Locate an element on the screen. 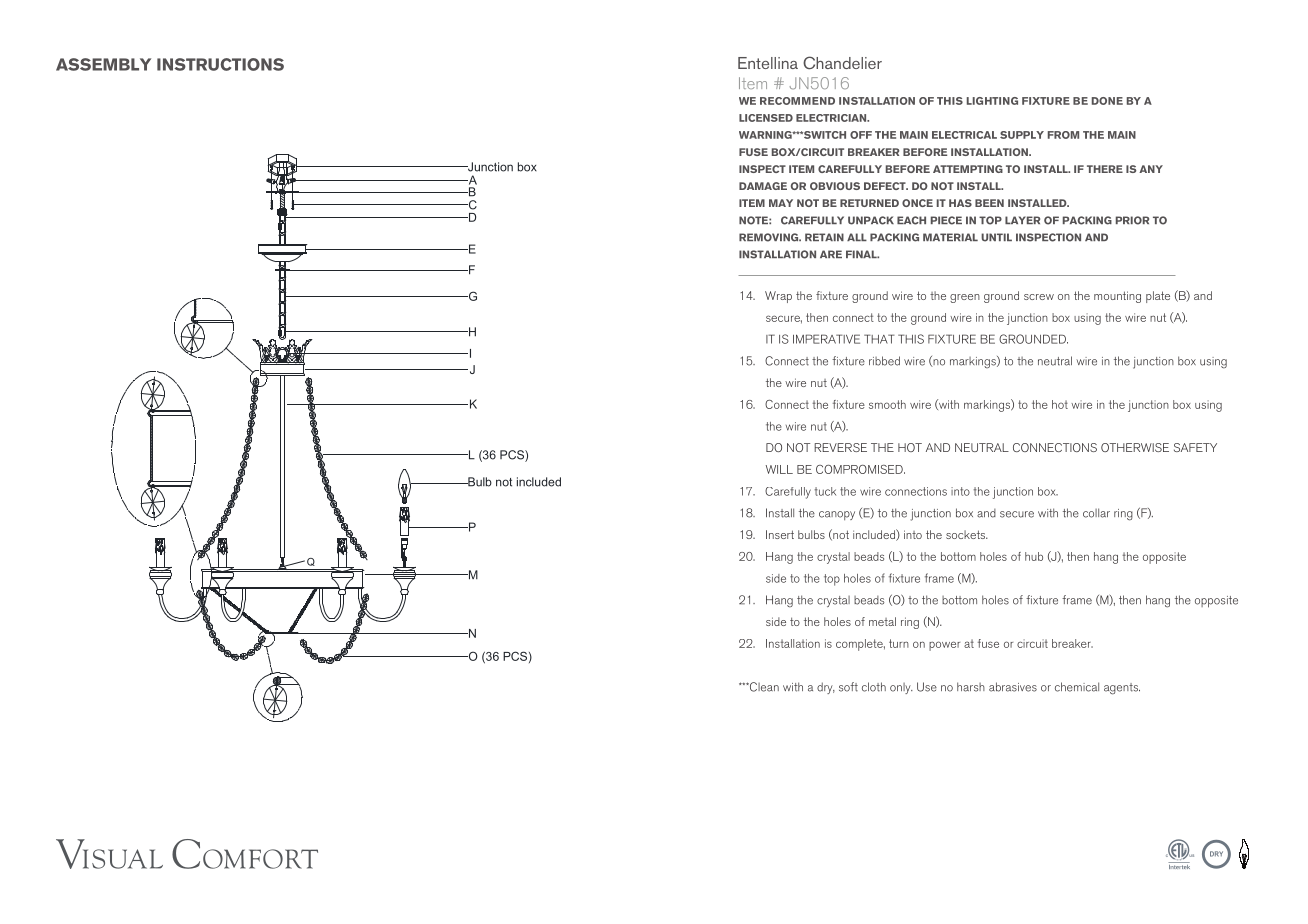 The width and height of the screenshot is (1308, 924). INSTRUCTIONS is located at coordinates (220, 64).
